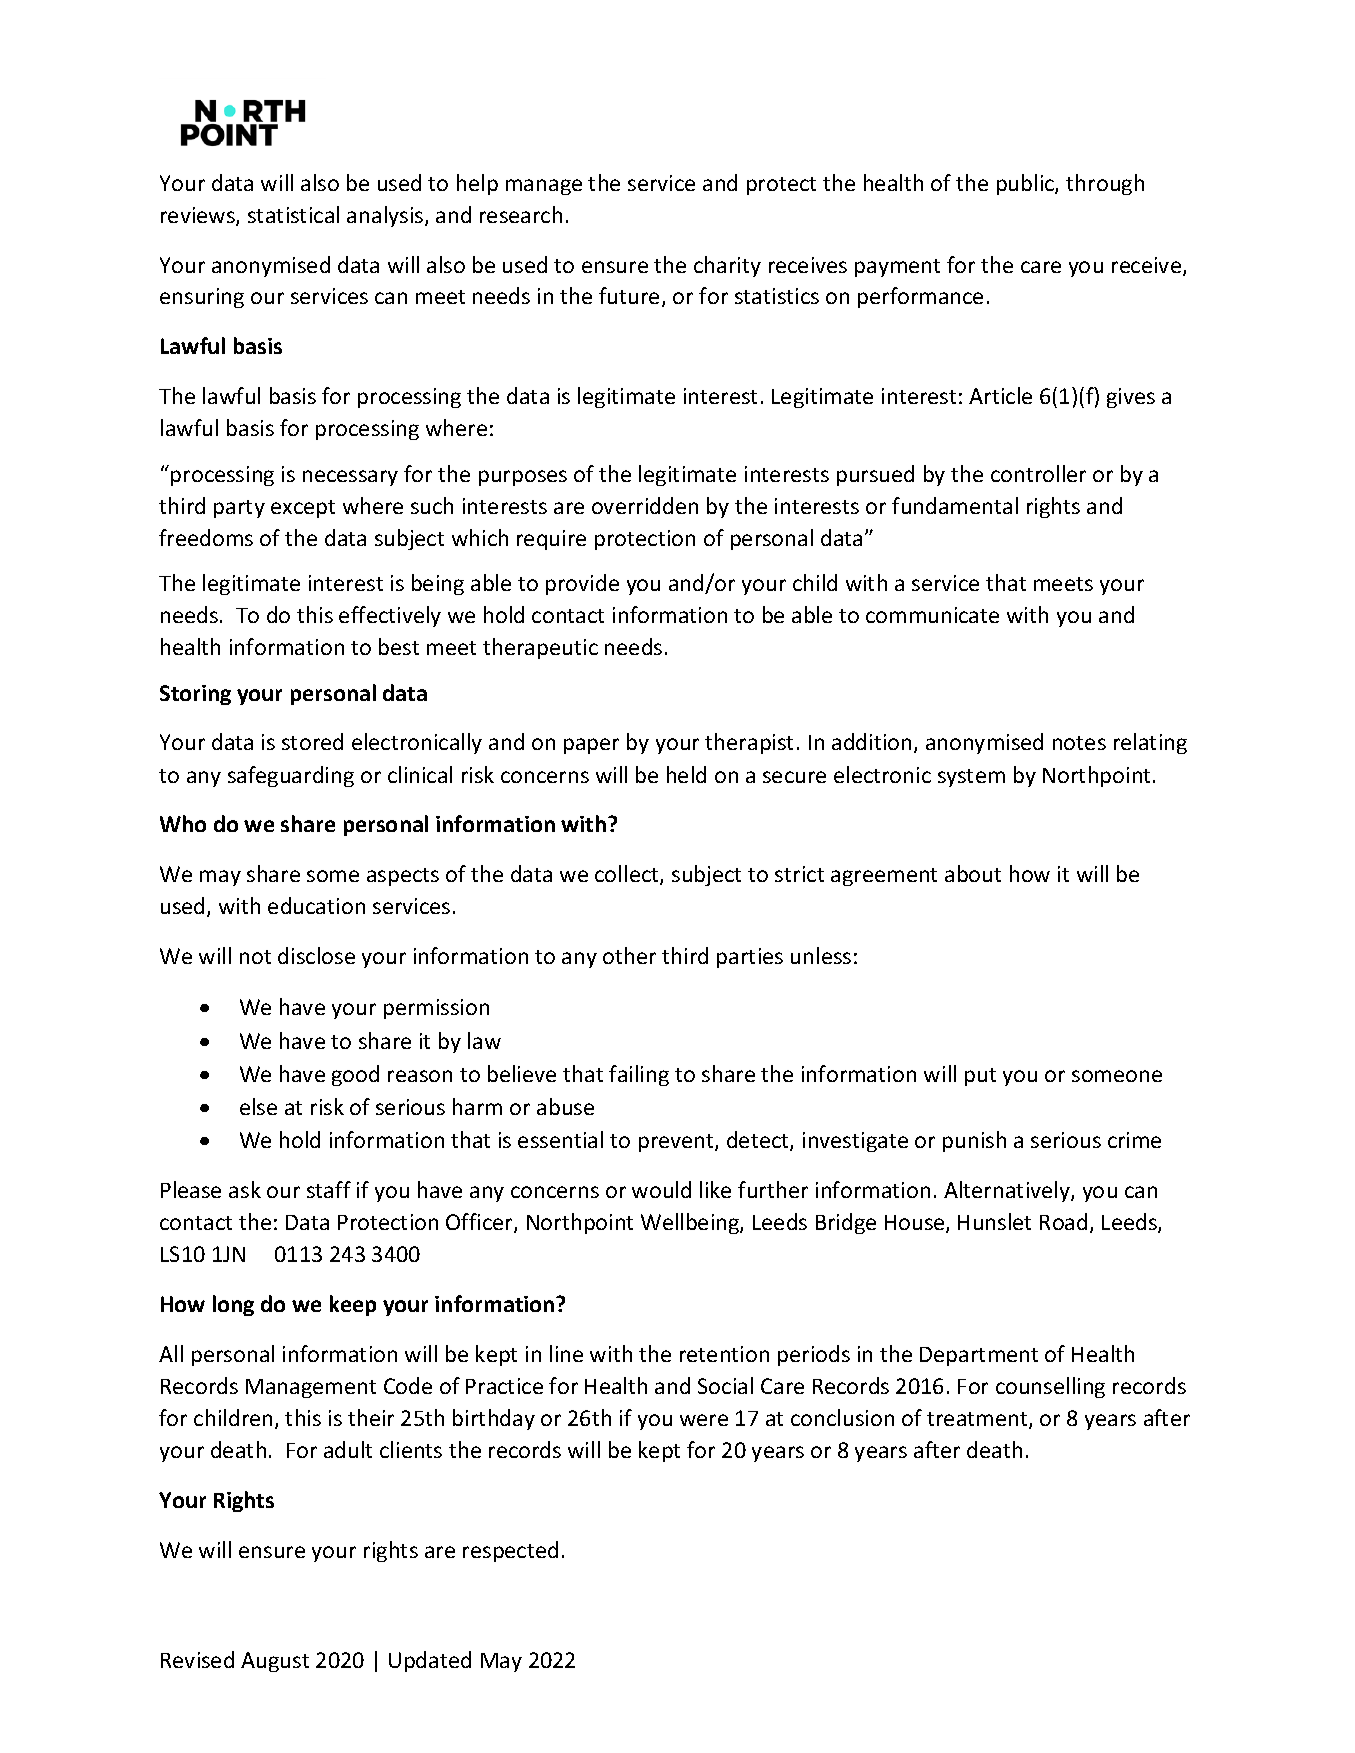 The width and height of the page is (1355, 1753). I want to click on August, so click(275, 1662).
